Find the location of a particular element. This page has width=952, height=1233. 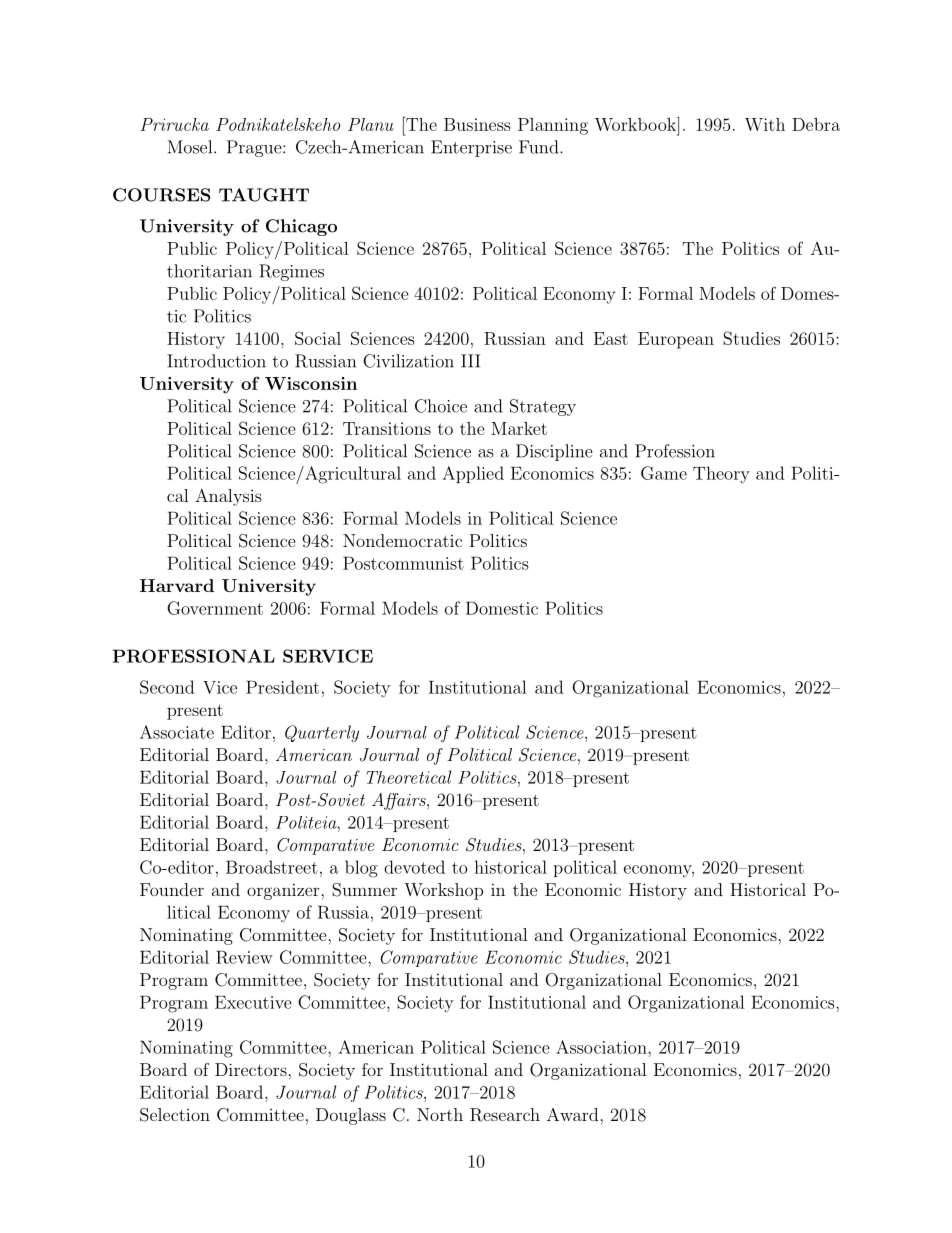

With is located at coordinates (765, 124).
